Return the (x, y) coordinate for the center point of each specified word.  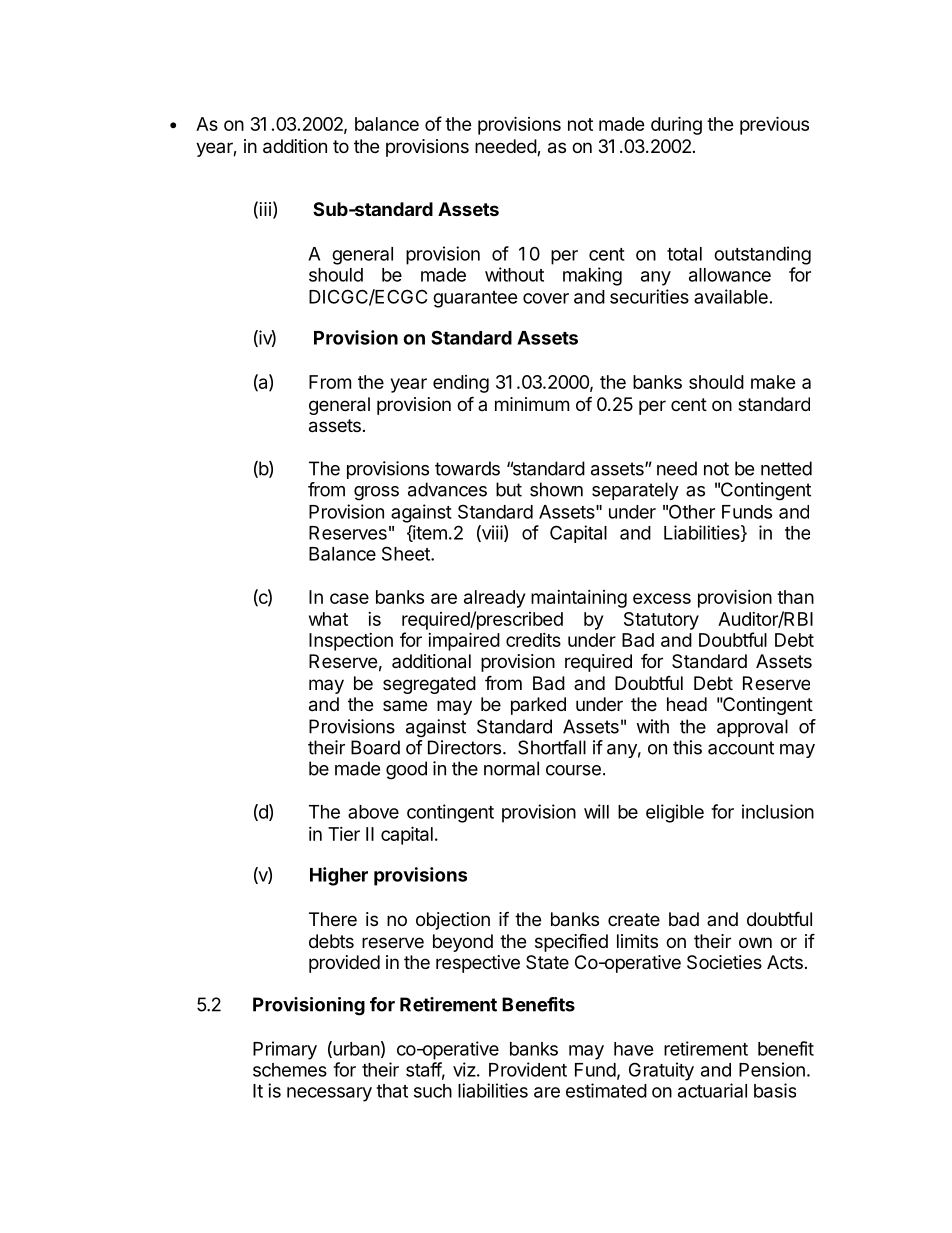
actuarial (712, 1090)
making (592, 276)
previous (774, 125)
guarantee (475, 299)
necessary (329, 1094)
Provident (528, 1069)
